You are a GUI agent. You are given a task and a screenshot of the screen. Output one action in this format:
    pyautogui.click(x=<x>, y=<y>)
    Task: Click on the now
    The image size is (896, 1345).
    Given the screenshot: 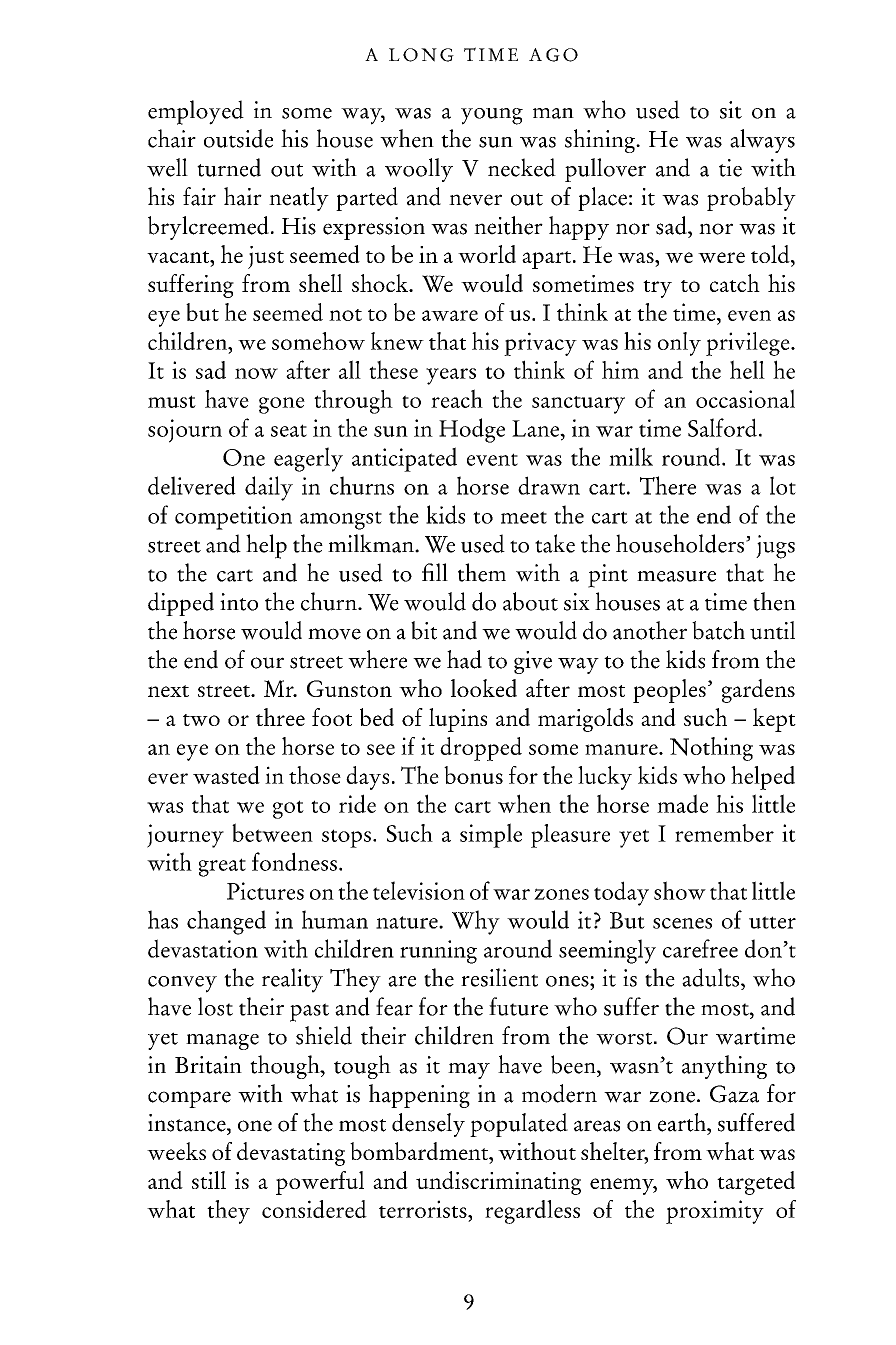 What is the action you would take?
    pyautogui.click(x=256, y=373)
